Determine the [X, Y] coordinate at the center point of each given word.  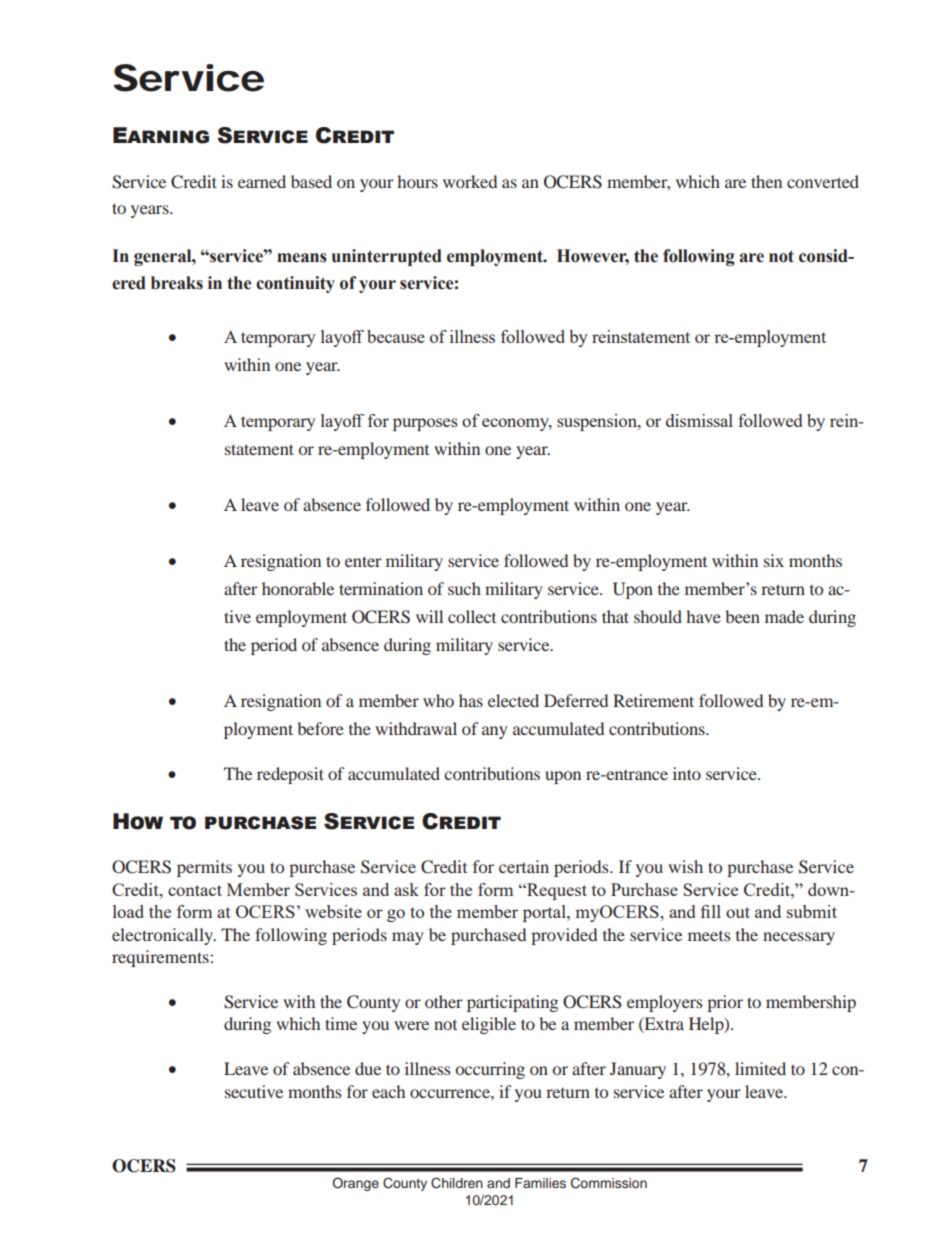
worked [470, 181]
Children [457, 1183]
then [766, 181]
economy [517, 424]
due [368, 1068]
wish [685, 866]
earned [262, 181]
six [774, 560]
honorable [298, 588]
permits [204, 868]
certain [524, 866]
